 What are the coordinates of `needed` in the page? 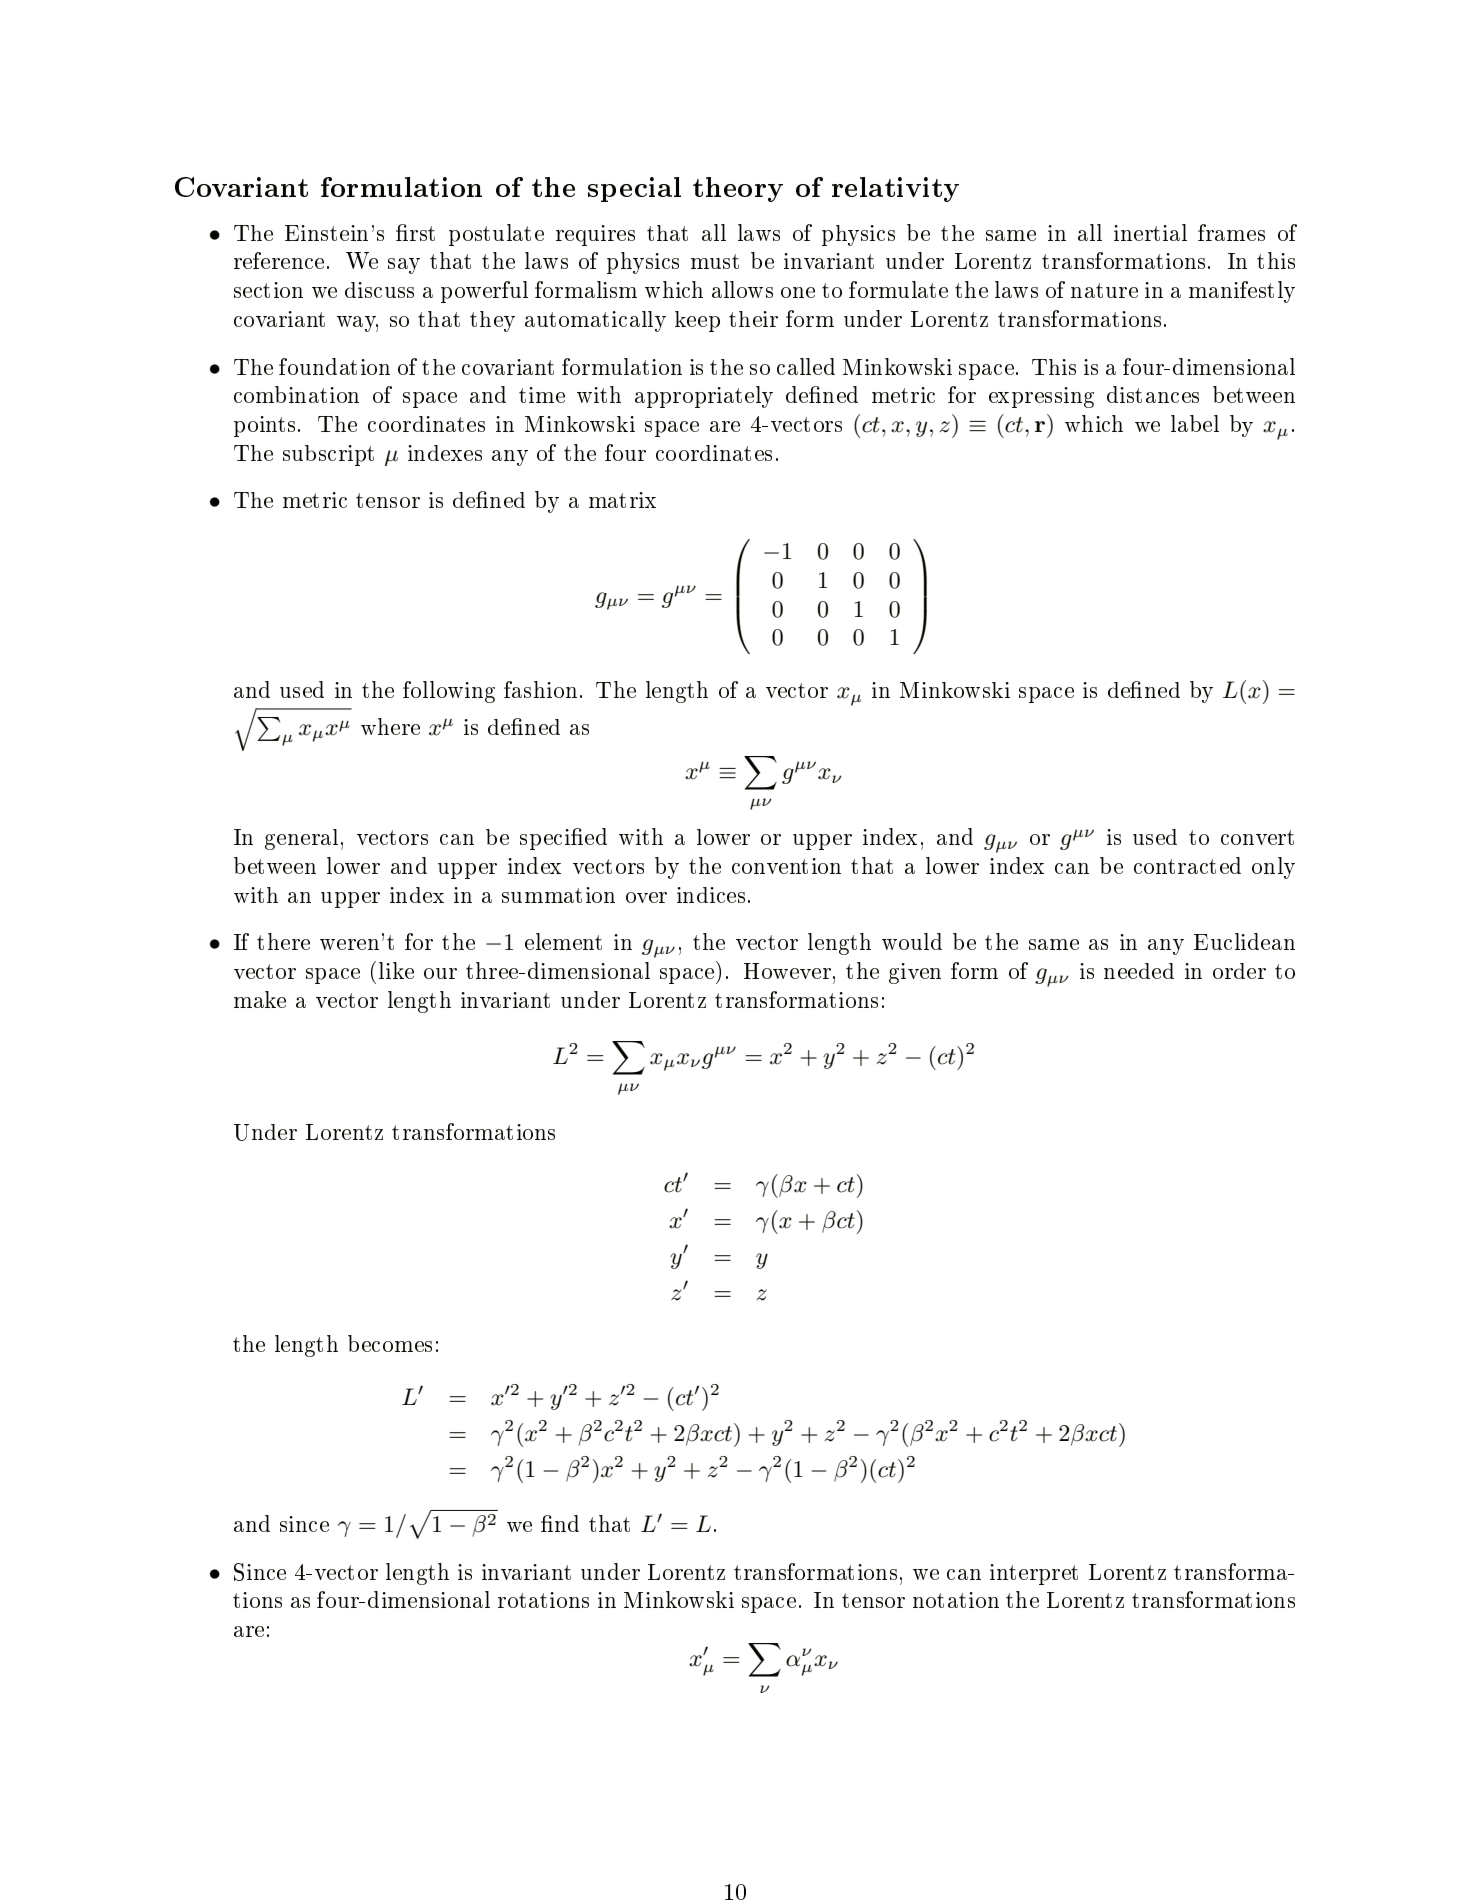 It's located at (1139, 971).
